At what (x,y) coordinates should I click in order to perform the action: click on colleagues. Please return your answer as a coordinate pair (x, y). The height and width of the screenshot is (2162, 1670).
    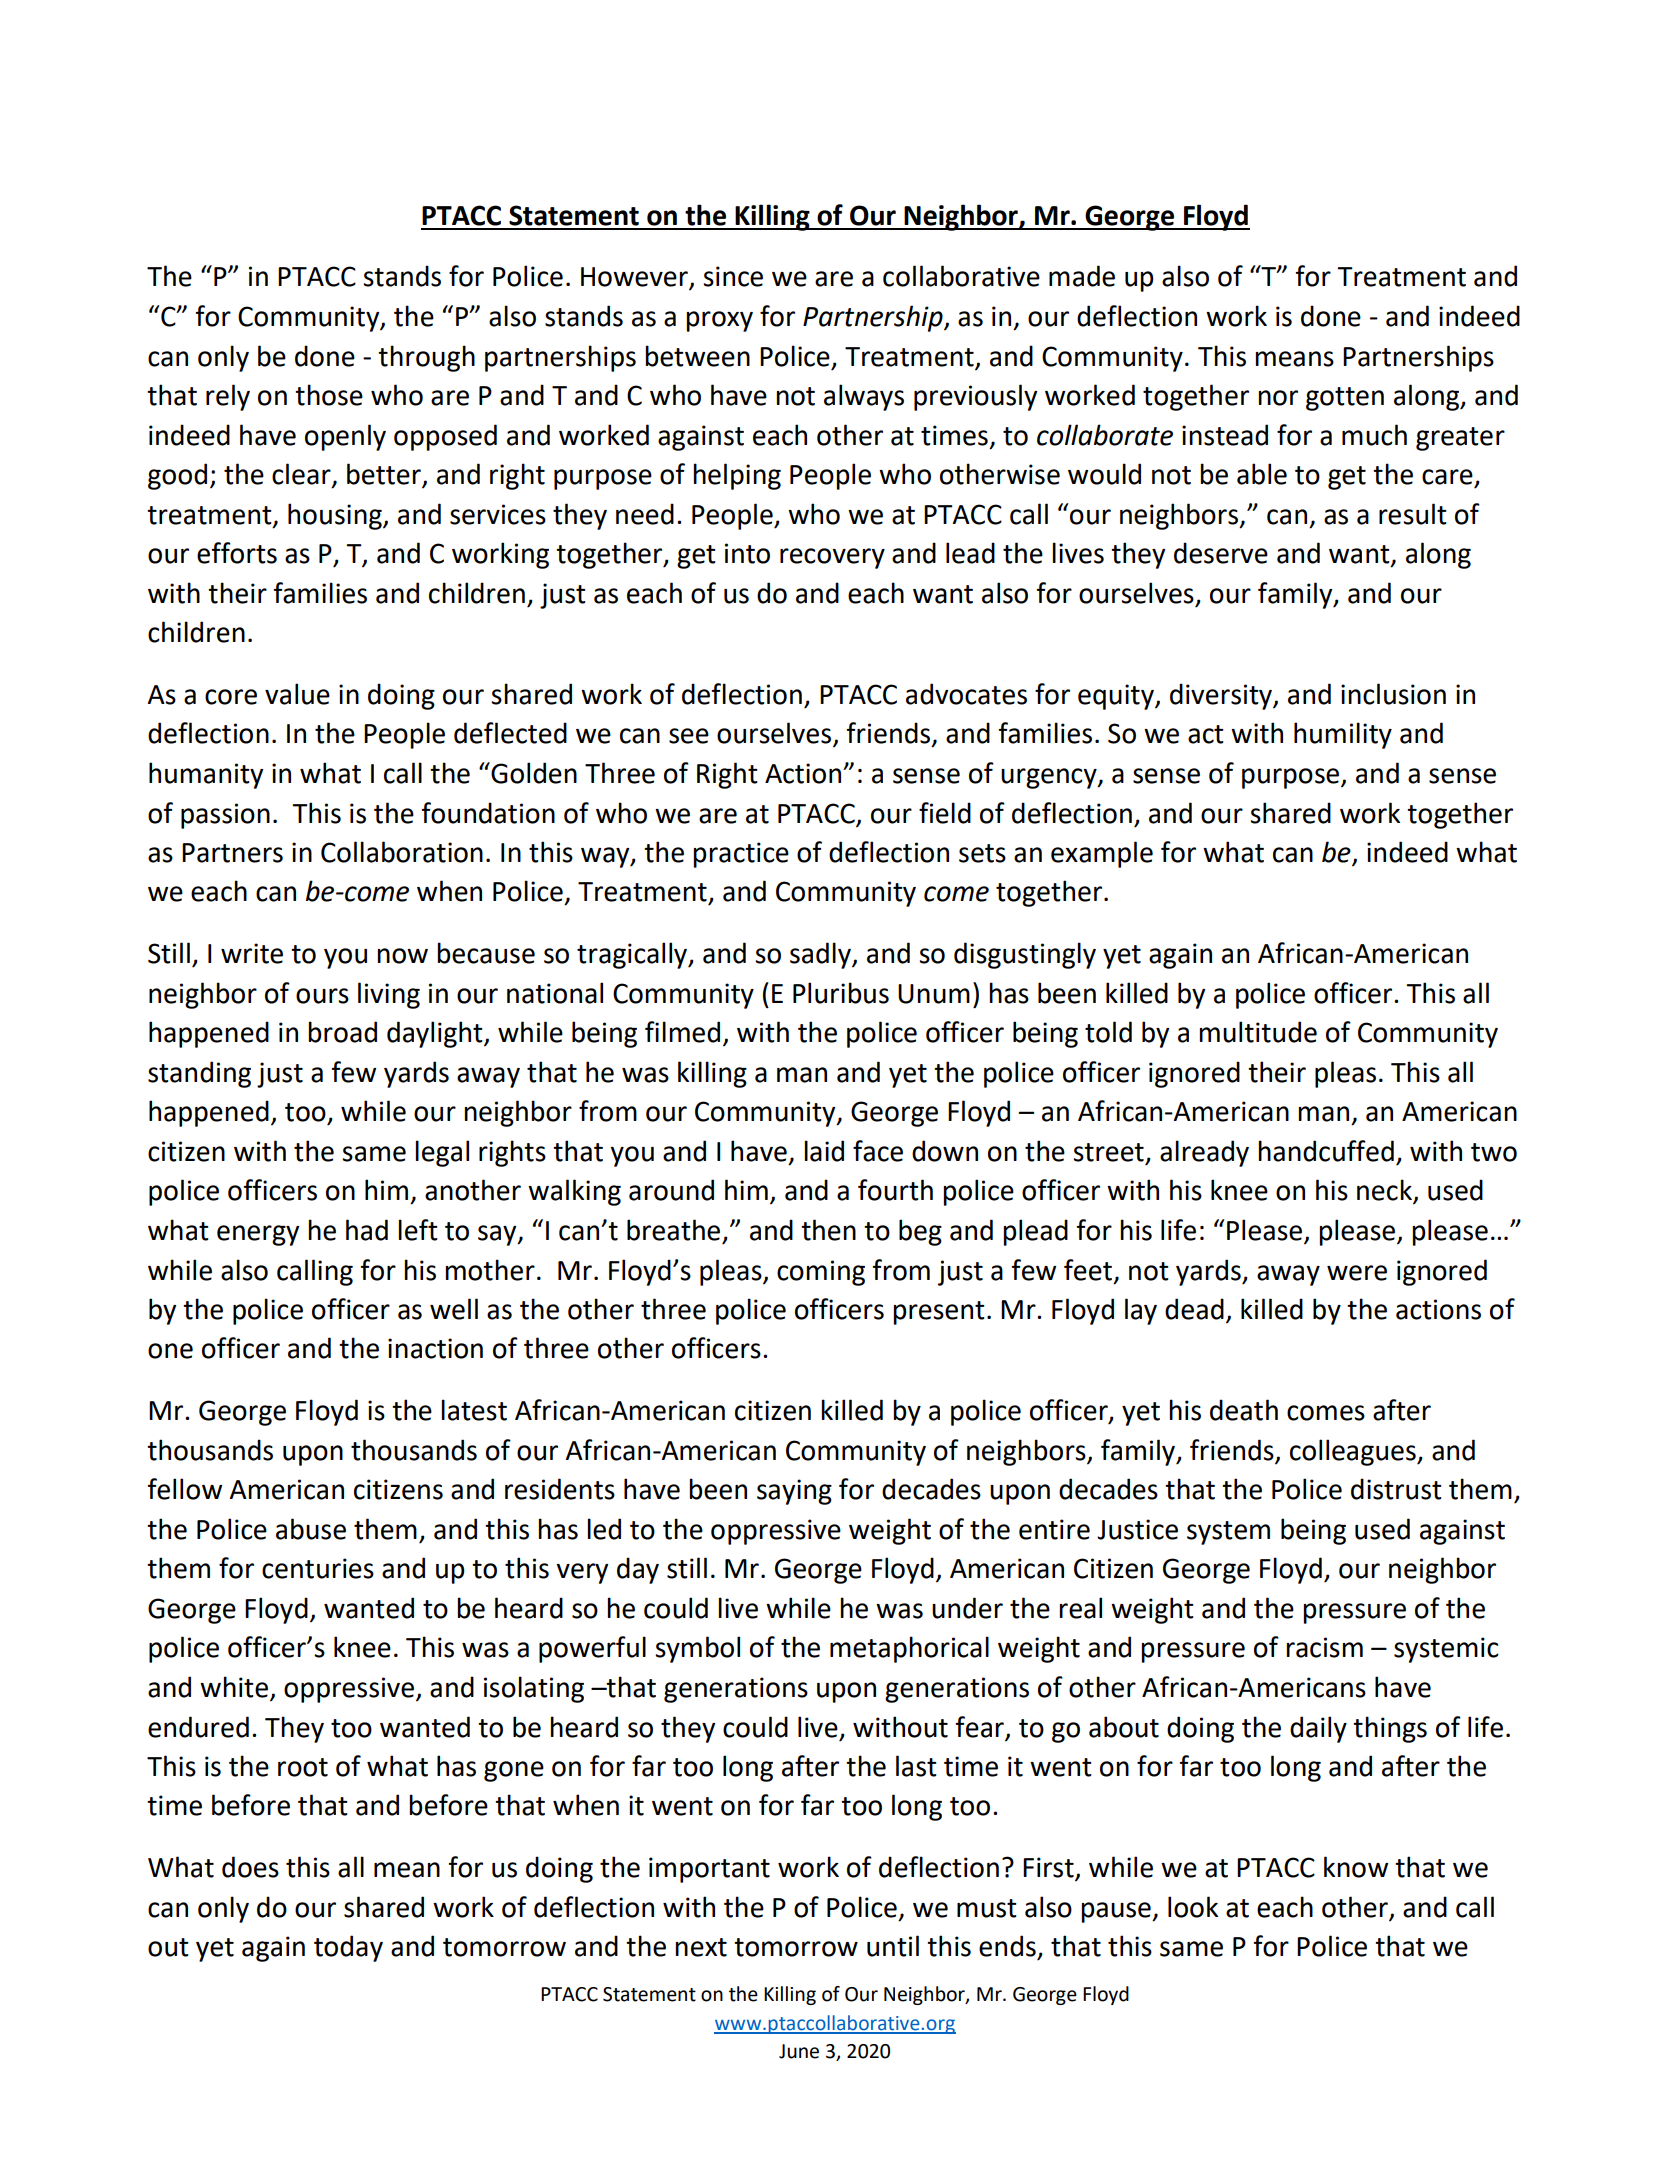
    Looking at the image, I should click on (1354, 1452).
